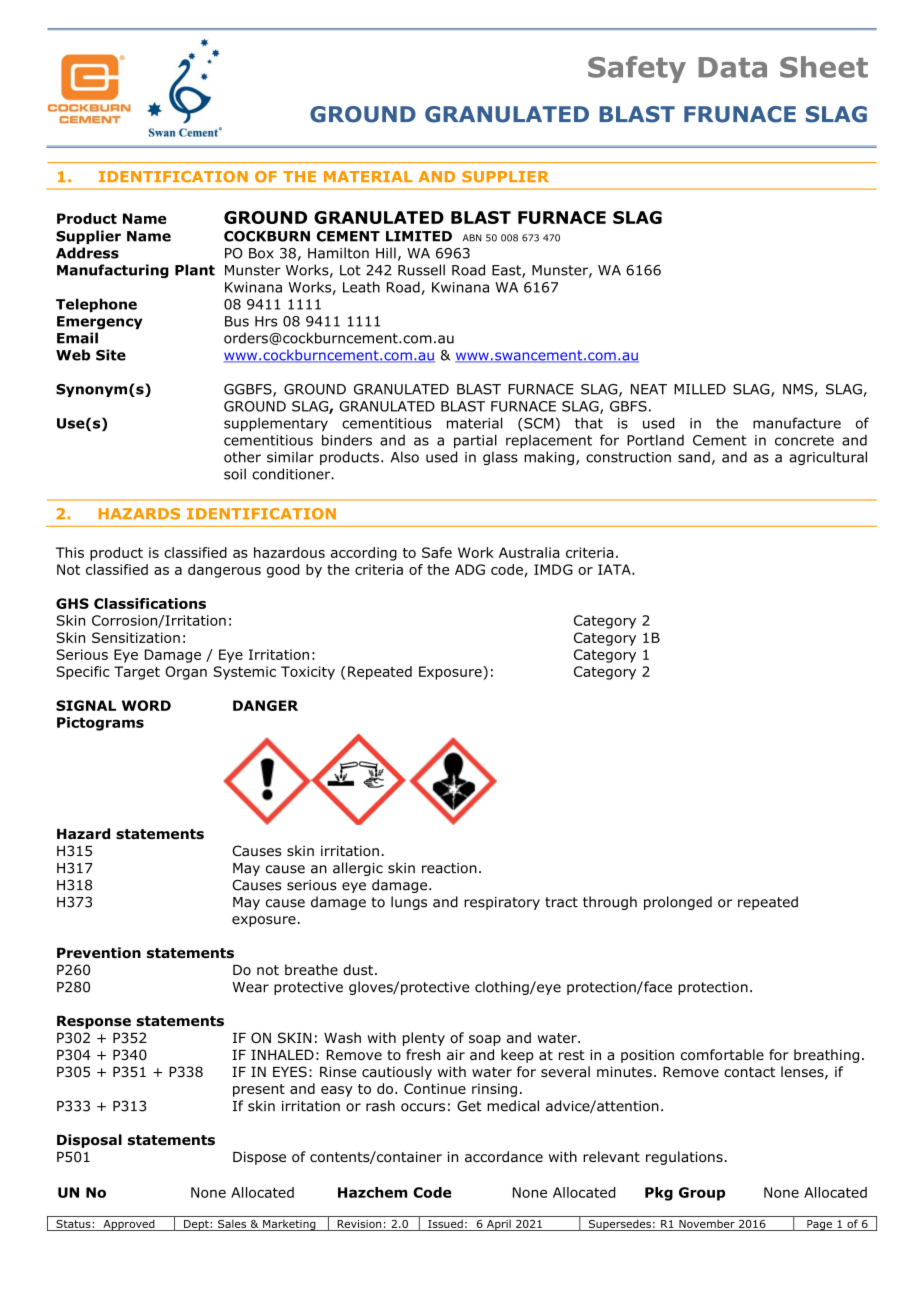 Image resolution: width=924 pixels, height=1308 pixels. I want to click on Approved, so click(129, 1225).
